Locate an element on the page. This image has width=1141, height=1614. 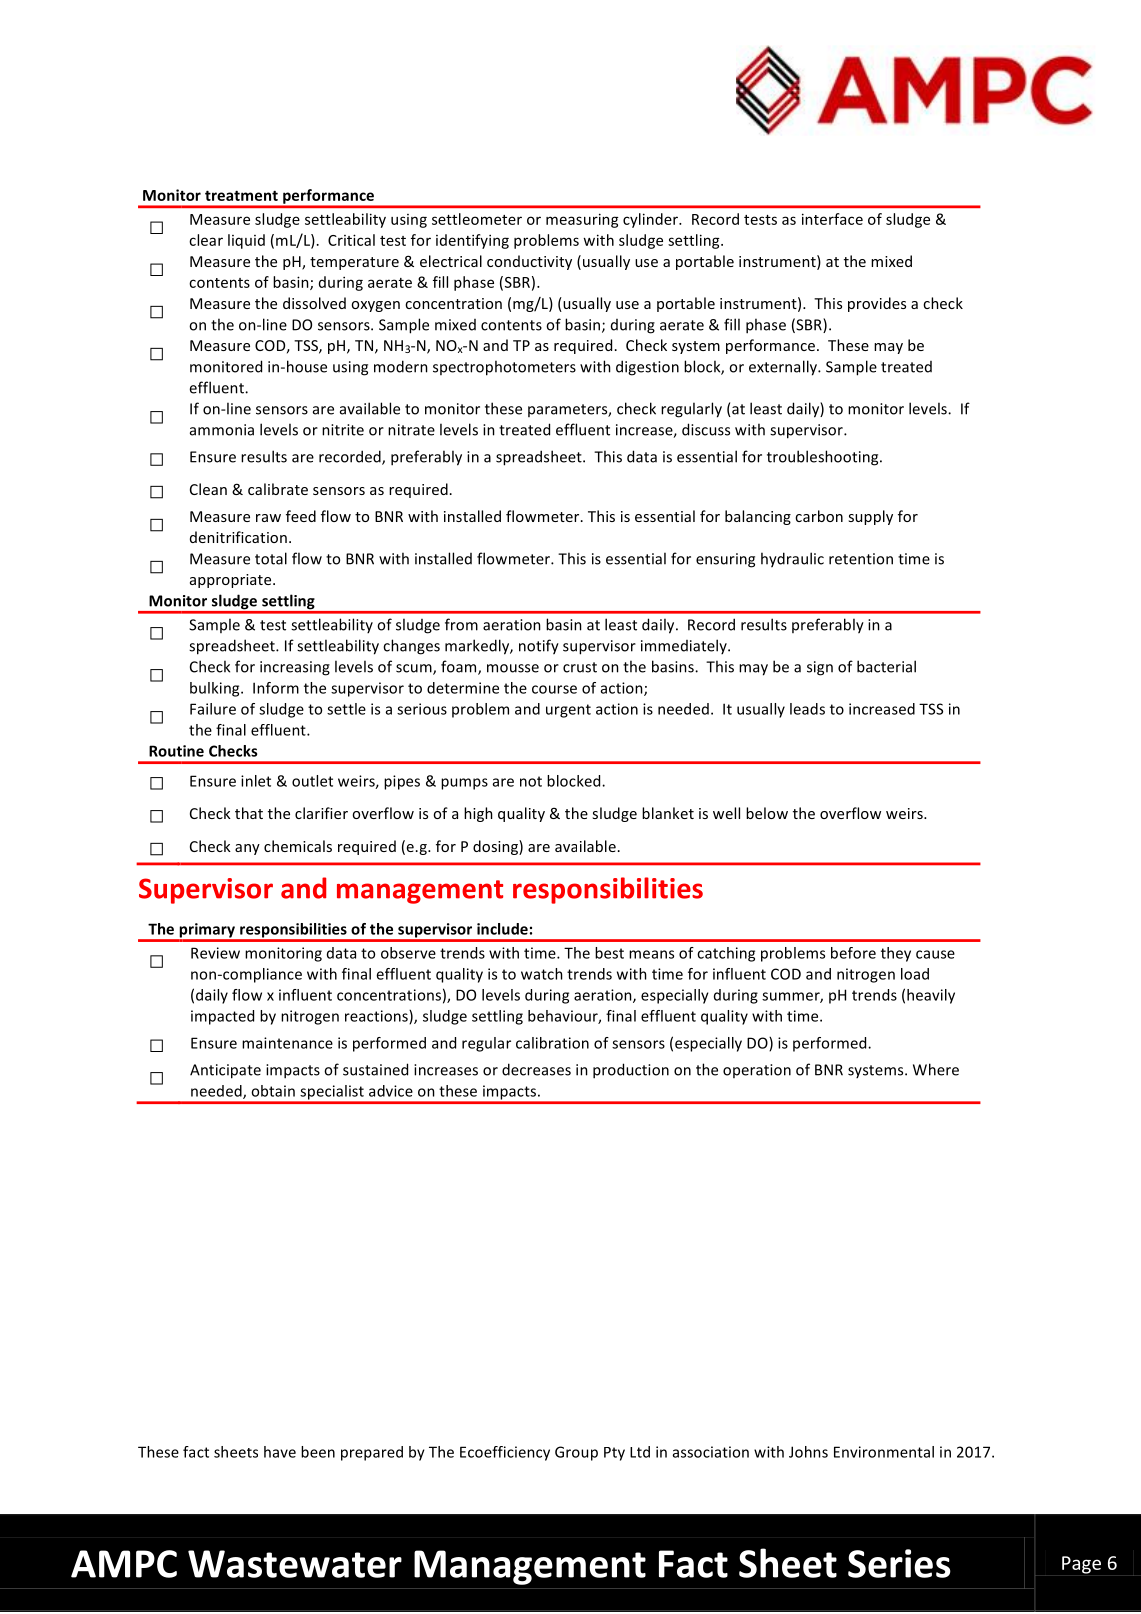
urgent is located at coordinates (568, 711).
